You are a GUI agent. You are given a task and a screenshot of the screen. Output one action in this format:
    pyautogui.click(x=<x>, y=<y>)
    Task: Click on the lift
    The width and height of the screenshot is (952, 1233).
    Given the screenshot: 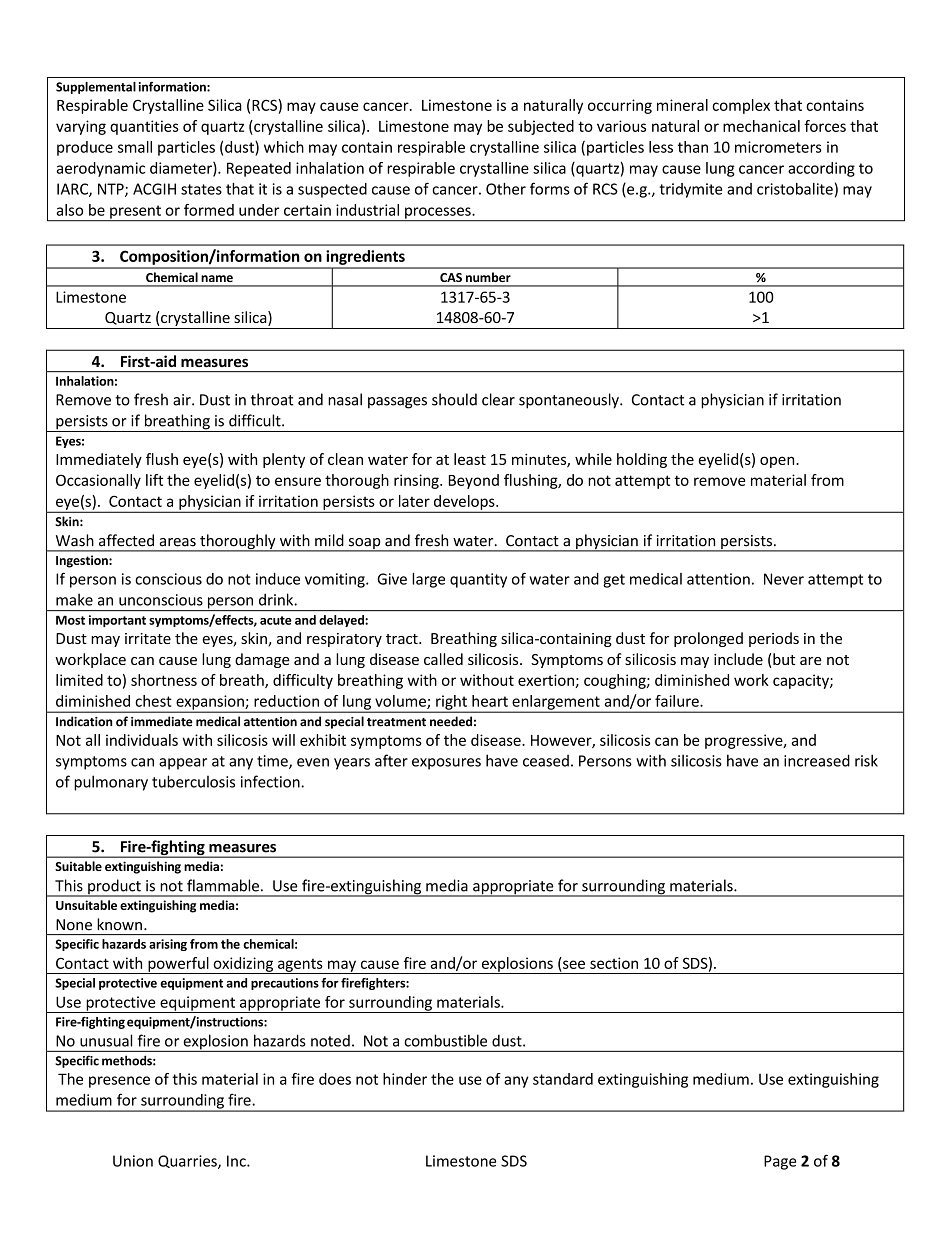 What is the action you would take?
    pyautogui.click(x=154, y=480)
